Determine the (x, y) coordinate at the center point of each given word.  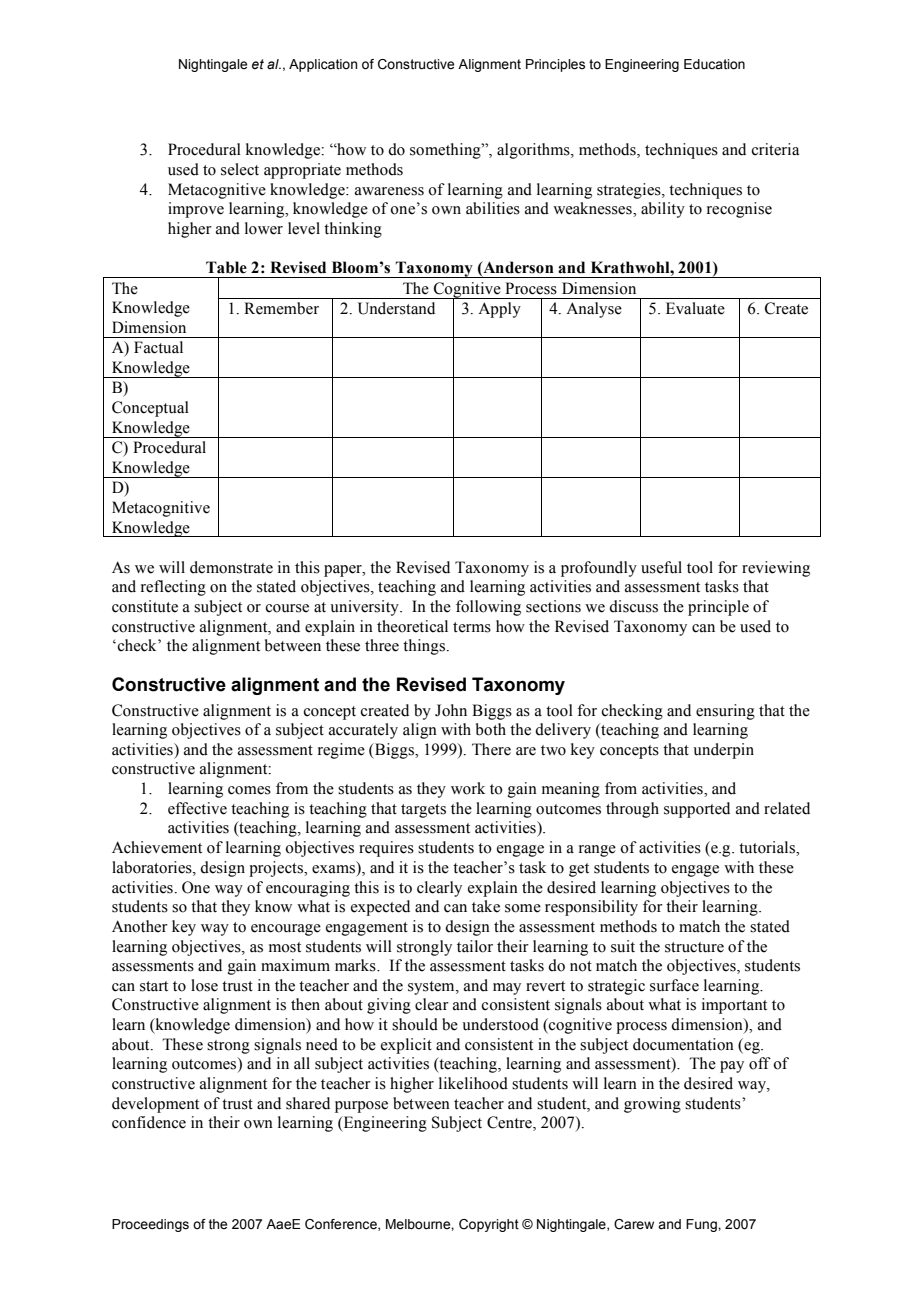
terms (472, 627)
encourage (286, 930)
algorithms (534, 151)
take (486, 906)
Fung (702, 1225)
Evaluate (695, 308)
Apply (499, 310)
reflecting (173, 588)
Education (714, 64)
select (240, 169)
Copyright (489, 1225)
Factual (158, 347)
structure (694, 947)
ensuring (725, 712)
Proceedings (150, 1225)
